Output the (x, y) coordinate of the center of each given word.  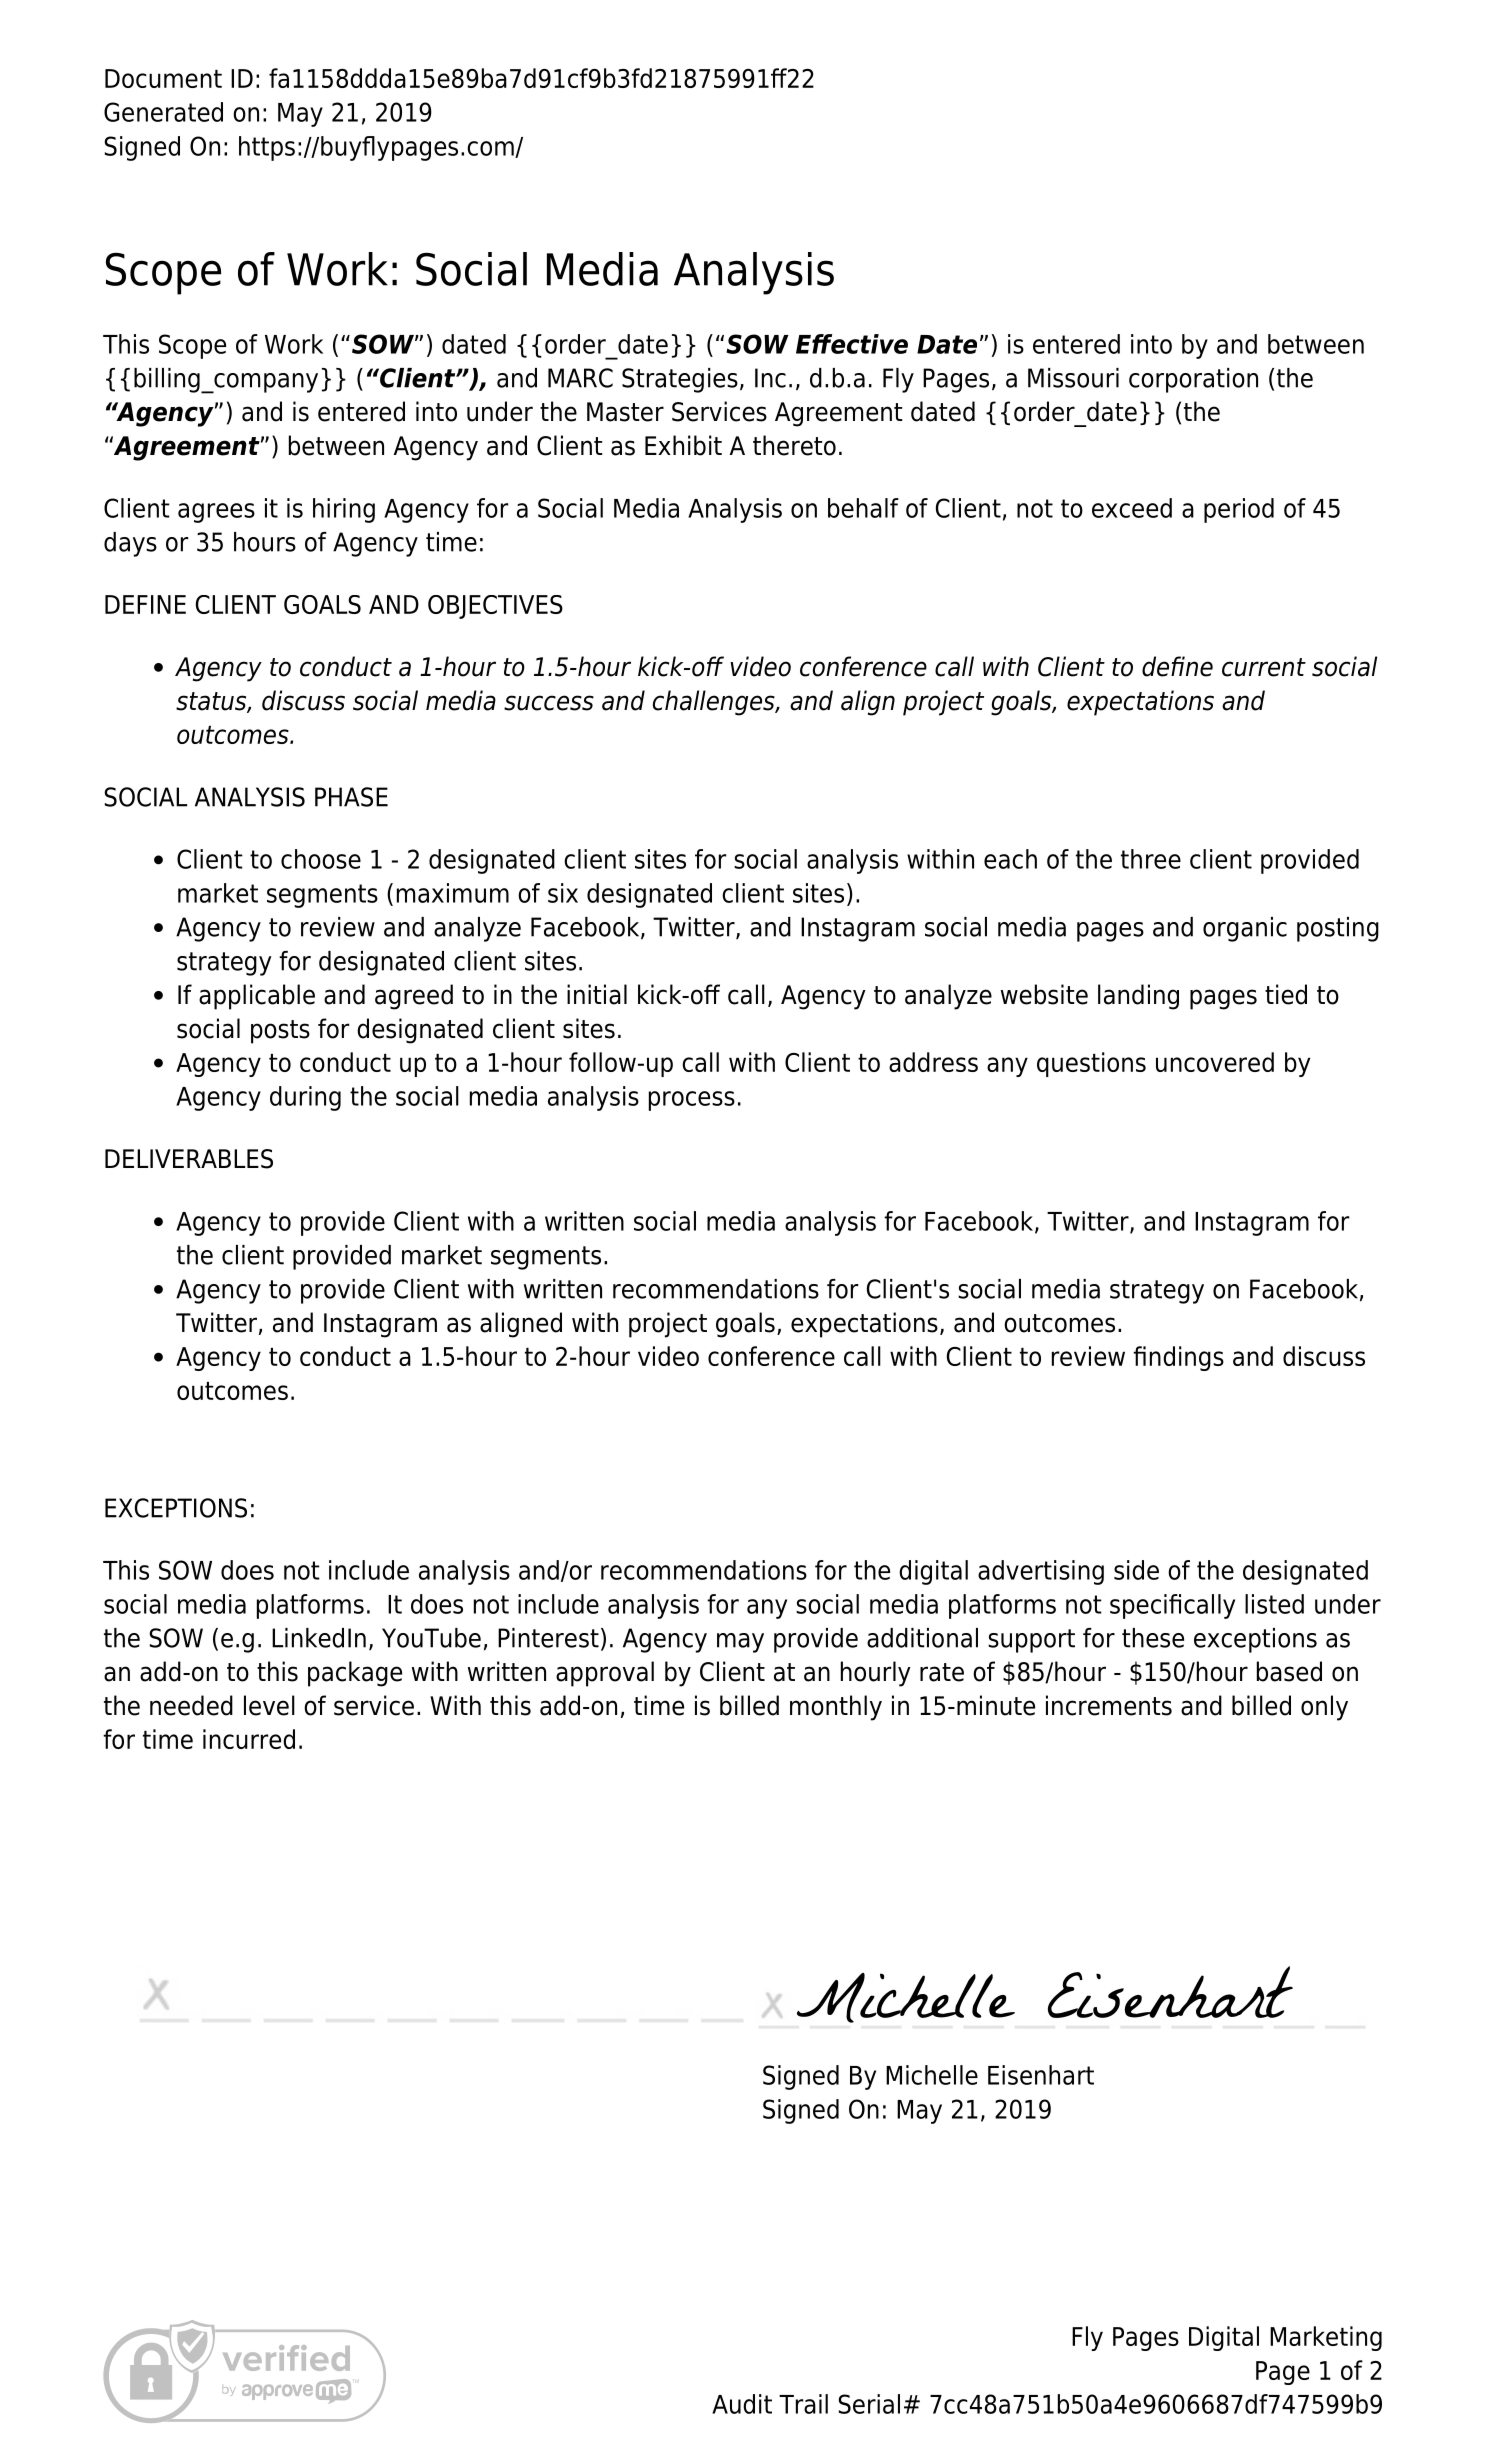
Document (163, 78)
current (1264, 667)
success (549, 703)
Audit (742, 2404)
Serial (869, 2404)
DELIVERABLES (189, 1159)
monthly (836, 1708)
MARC (580, 378)
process (692, 1101)
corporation (1193, 380)
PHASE (351, 797)
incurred (249, 1739)
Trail (803, 2404)
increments (1109, 1705)
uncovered (1215, 1062)
